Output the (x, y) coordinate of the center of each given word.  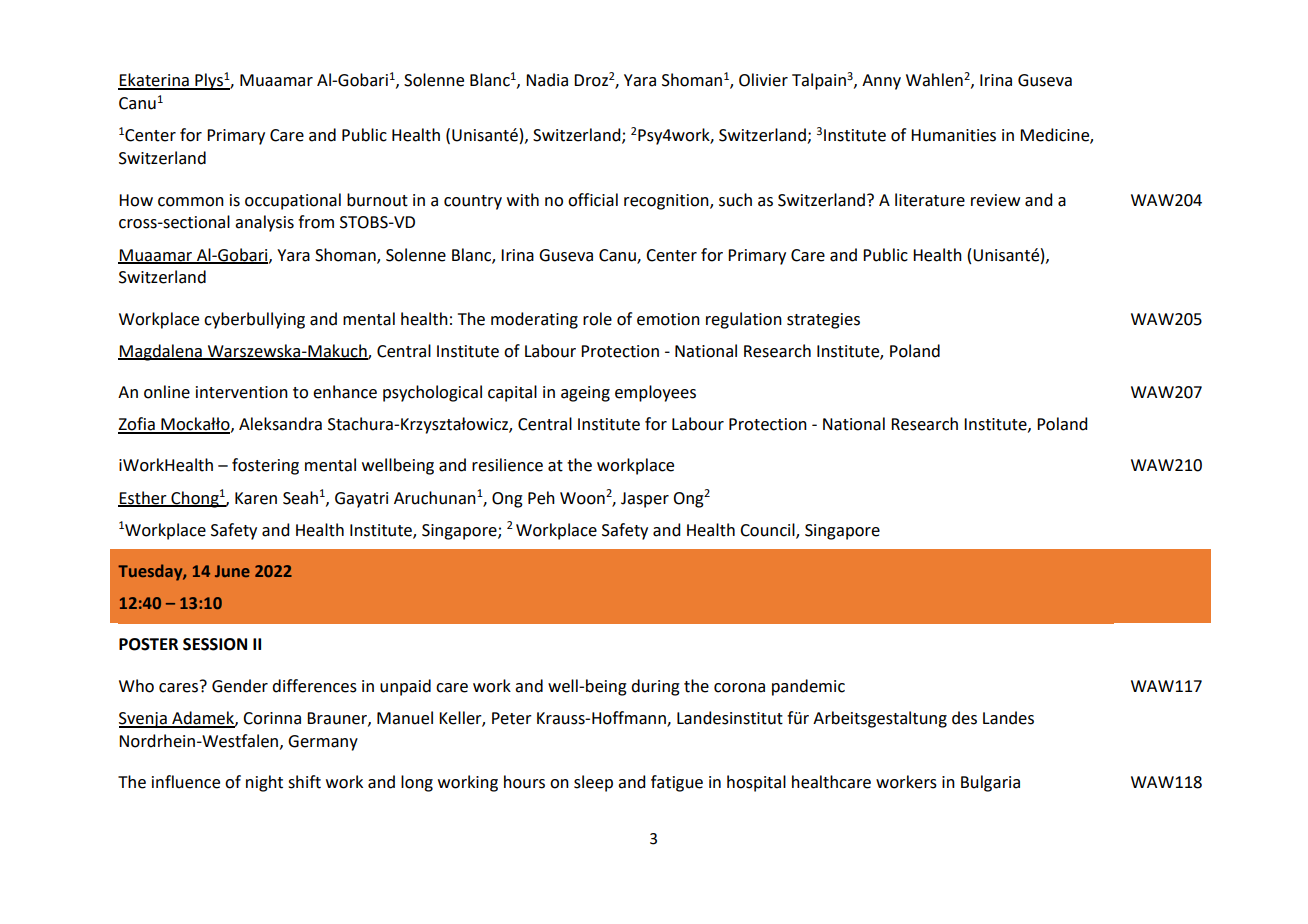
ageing (585, 394)
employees (655, 393)
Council (768, 530)
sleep (593, 783)
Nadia (547, 80)
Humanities (953, 135)
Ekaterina (154, 81)
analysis (264, 223)
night (264, 783)
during (655, 687)
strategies (823, 321)
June (232, 571)
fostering (265, 466)
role (597, 319)
